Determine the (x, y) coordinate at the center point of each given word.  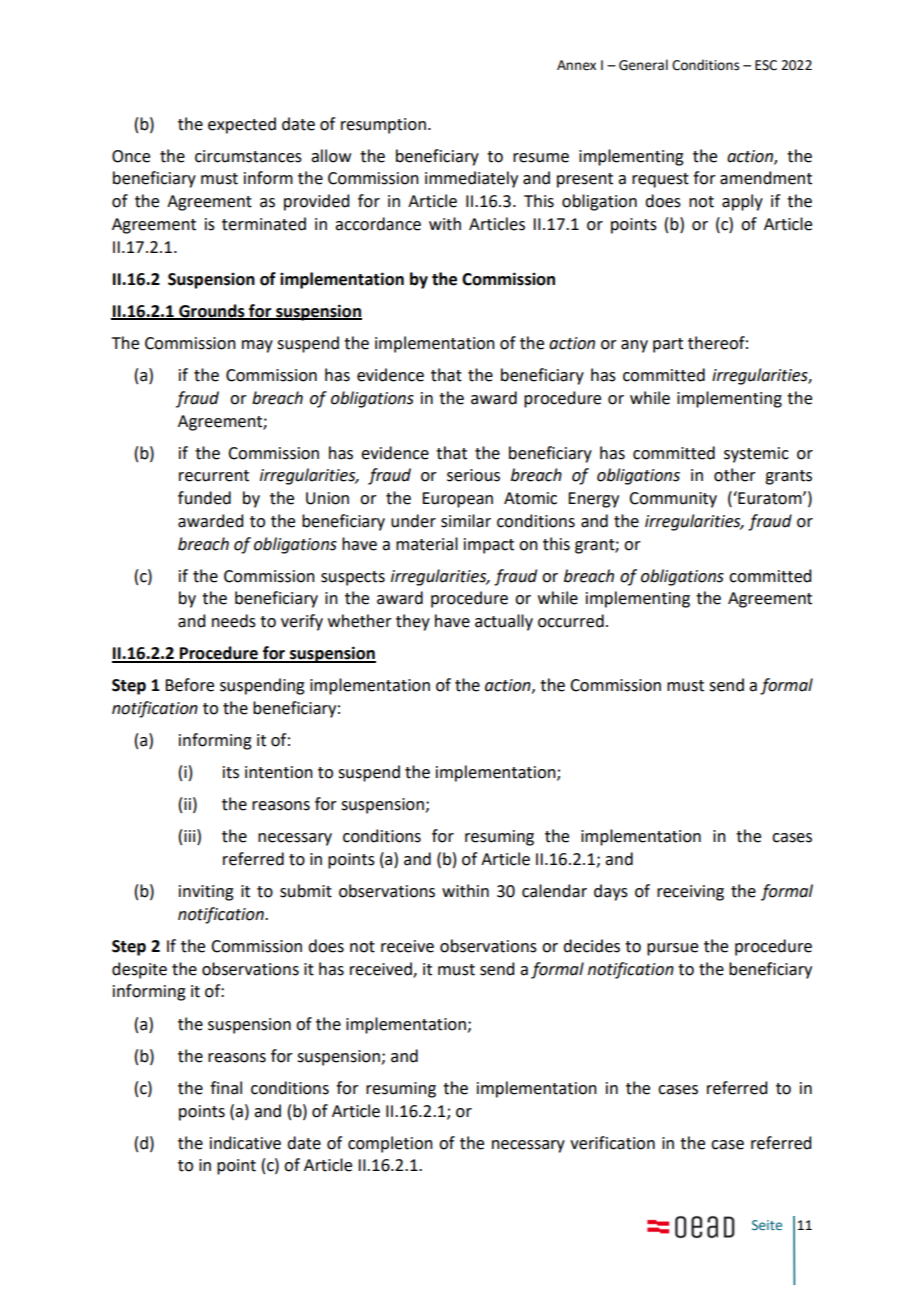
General (643, 65)
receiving (690, 893)
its (231, 772)
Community (673, 500)
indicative (245, 1143)
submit (306, 891)
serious (473, 475)
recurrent (214, 476)
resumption (383, 126)
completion (390, 1144)
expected (242, 125)
